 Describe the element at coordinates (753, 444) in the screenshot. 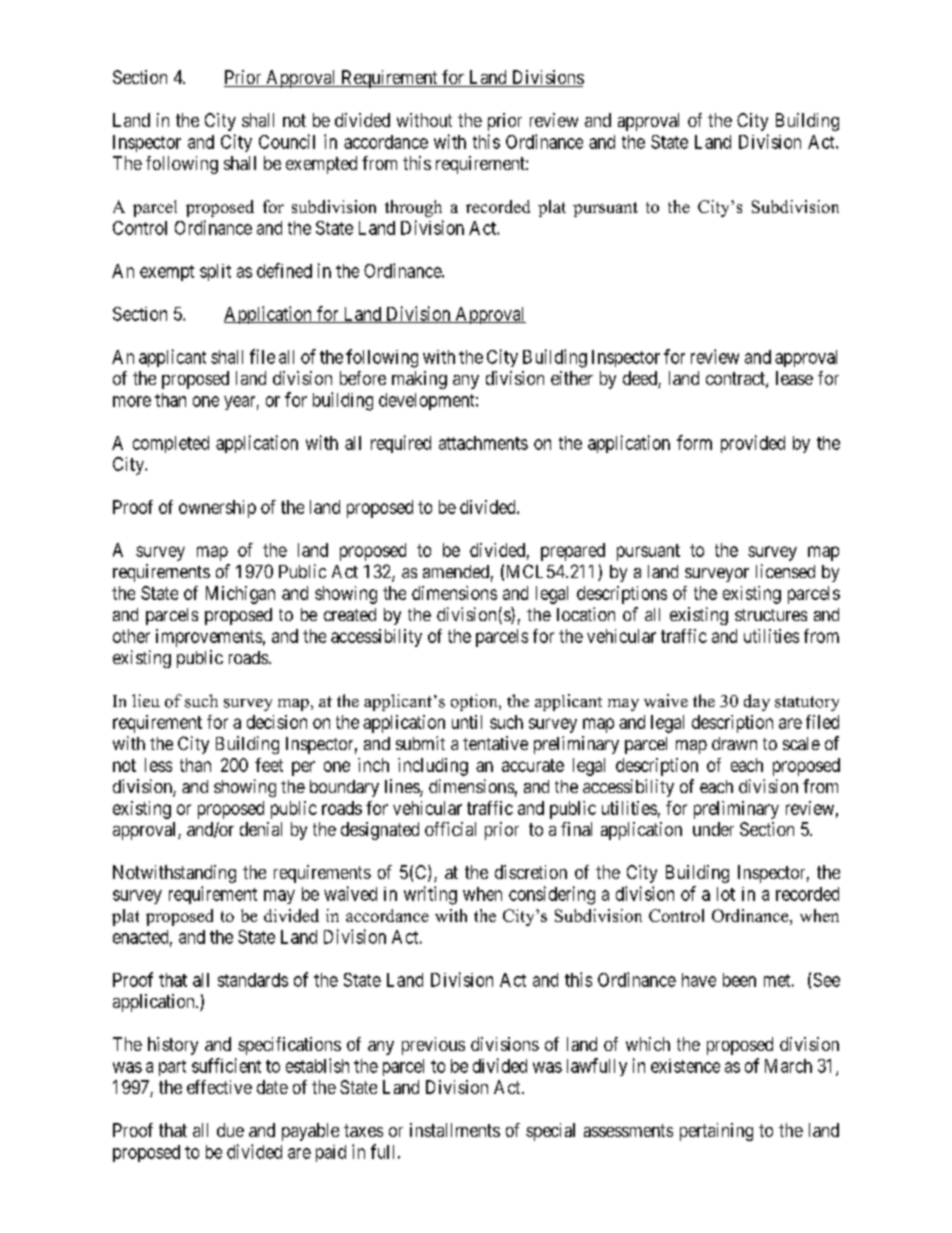

I see `provided` at that location.
